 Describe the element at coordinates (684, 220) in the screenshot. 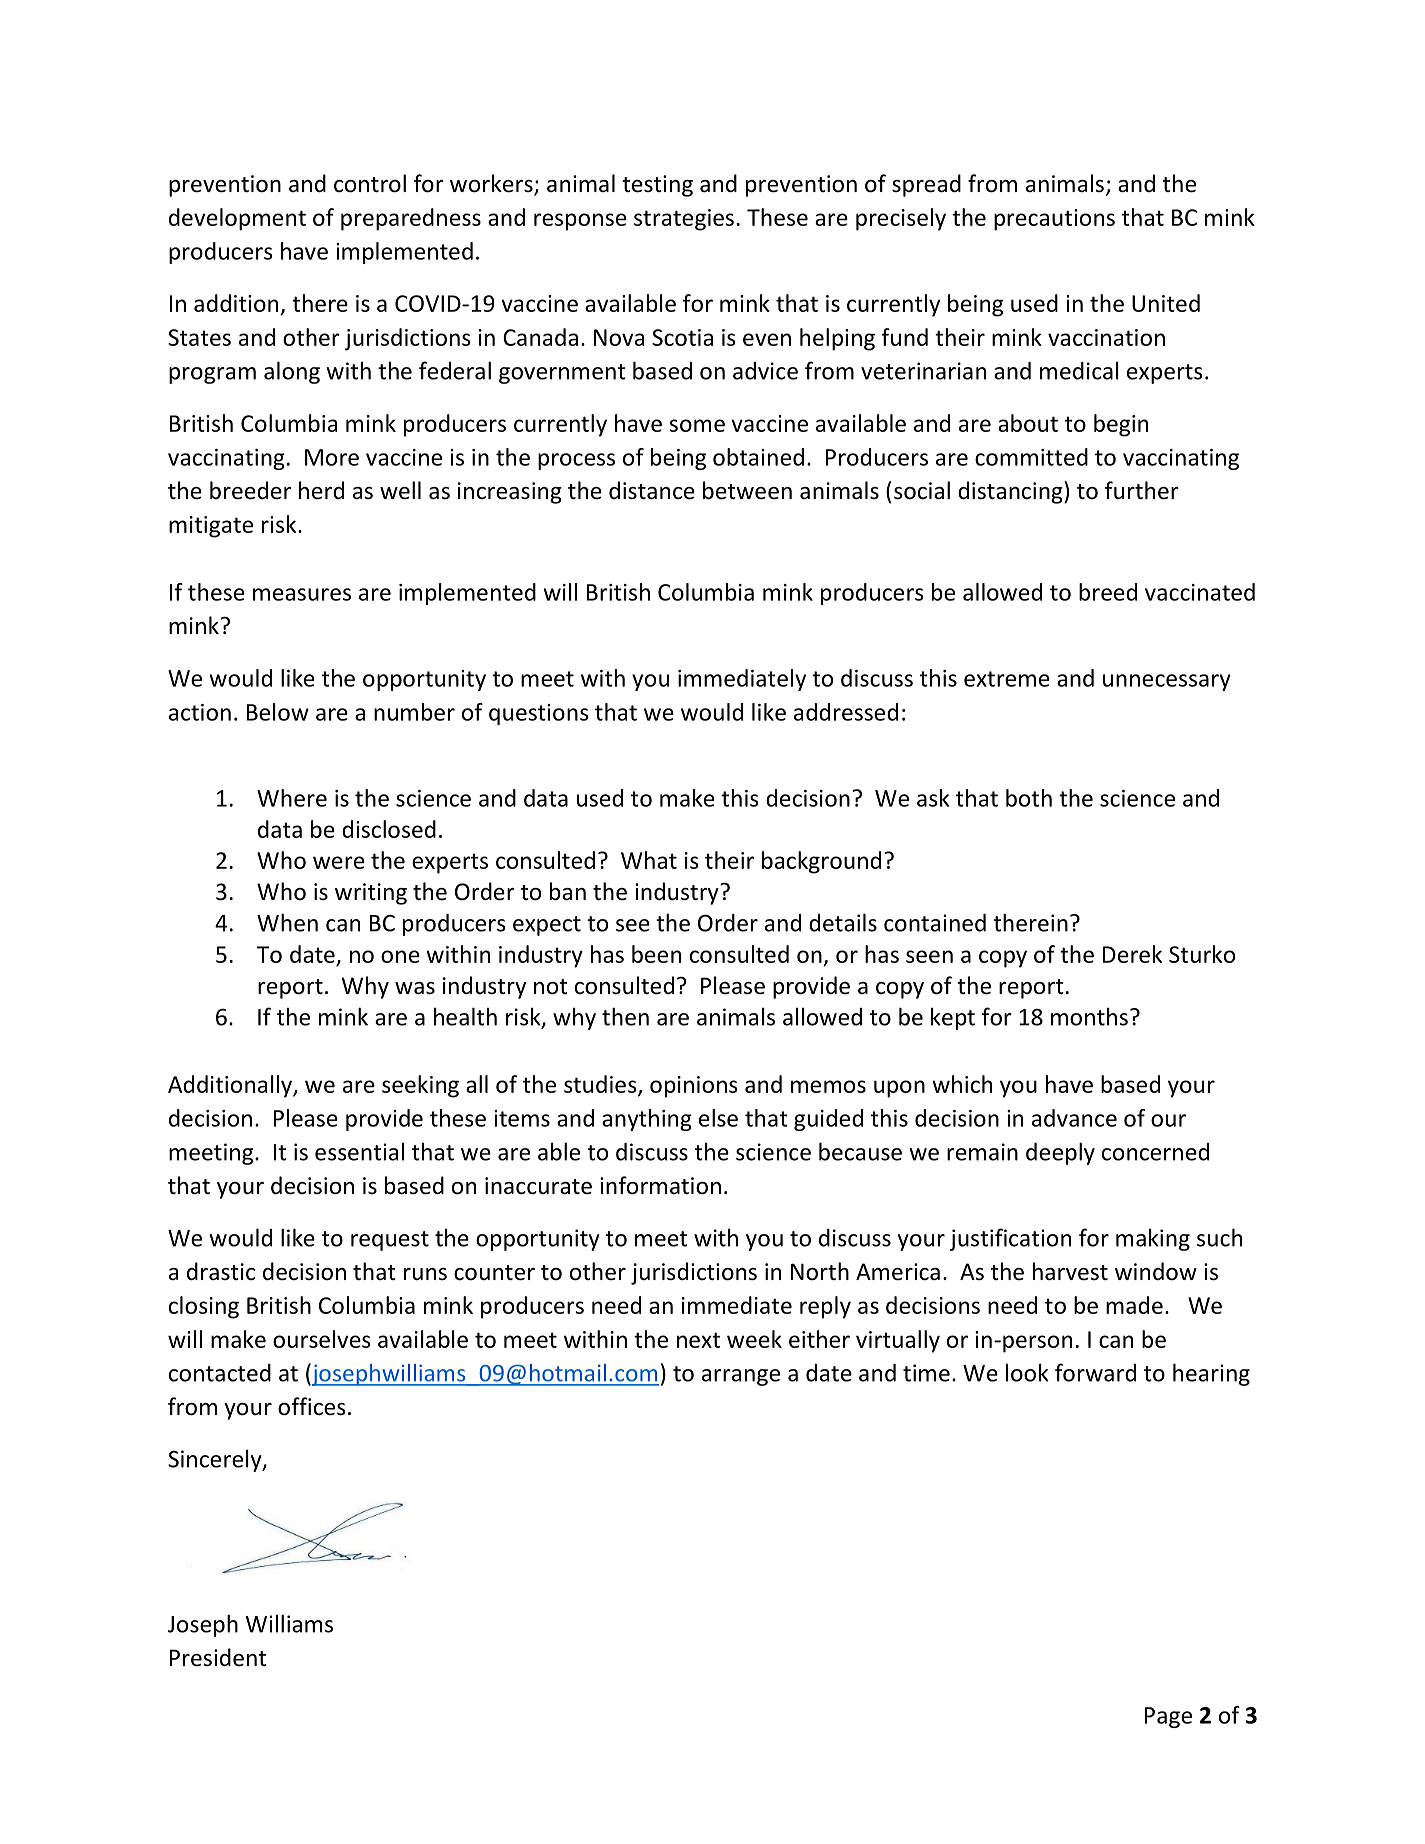

I see `strategies` at that location.
